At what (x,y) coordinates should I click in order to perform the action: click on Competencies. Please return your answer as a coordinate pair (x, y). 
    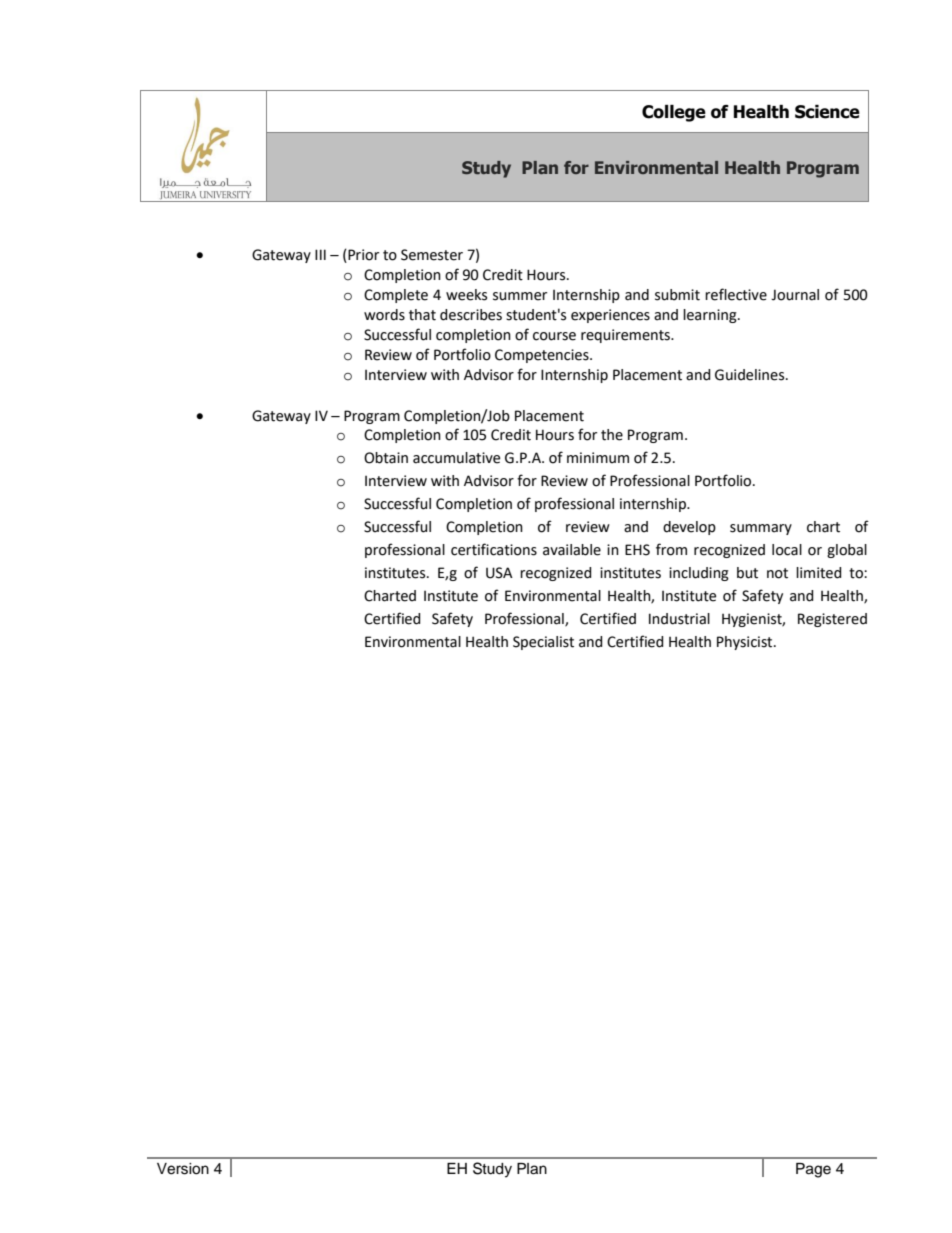
    Looking at the image, I should click on (543, 356).
